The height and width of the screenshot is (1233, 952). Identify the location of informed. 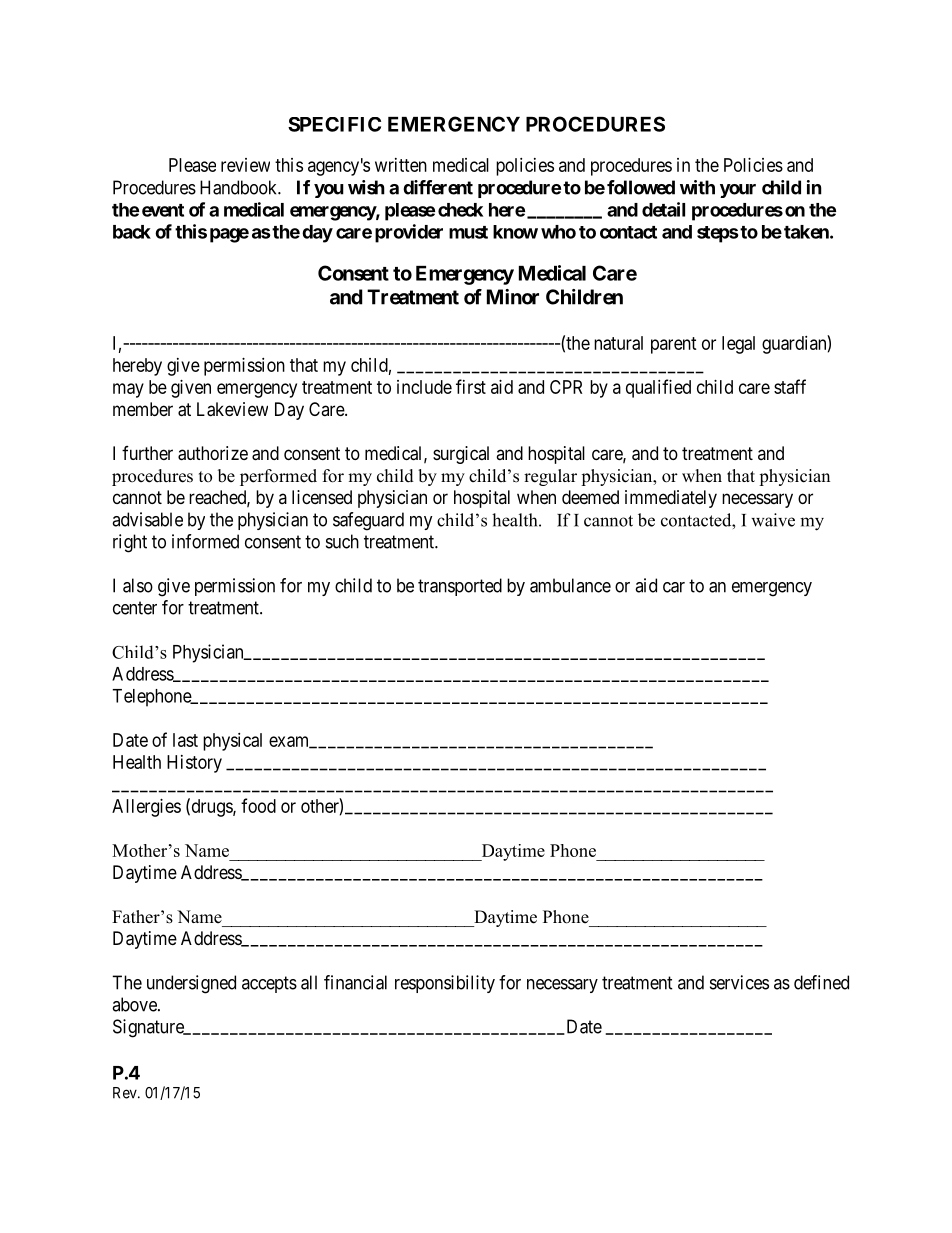
(205, 541).
